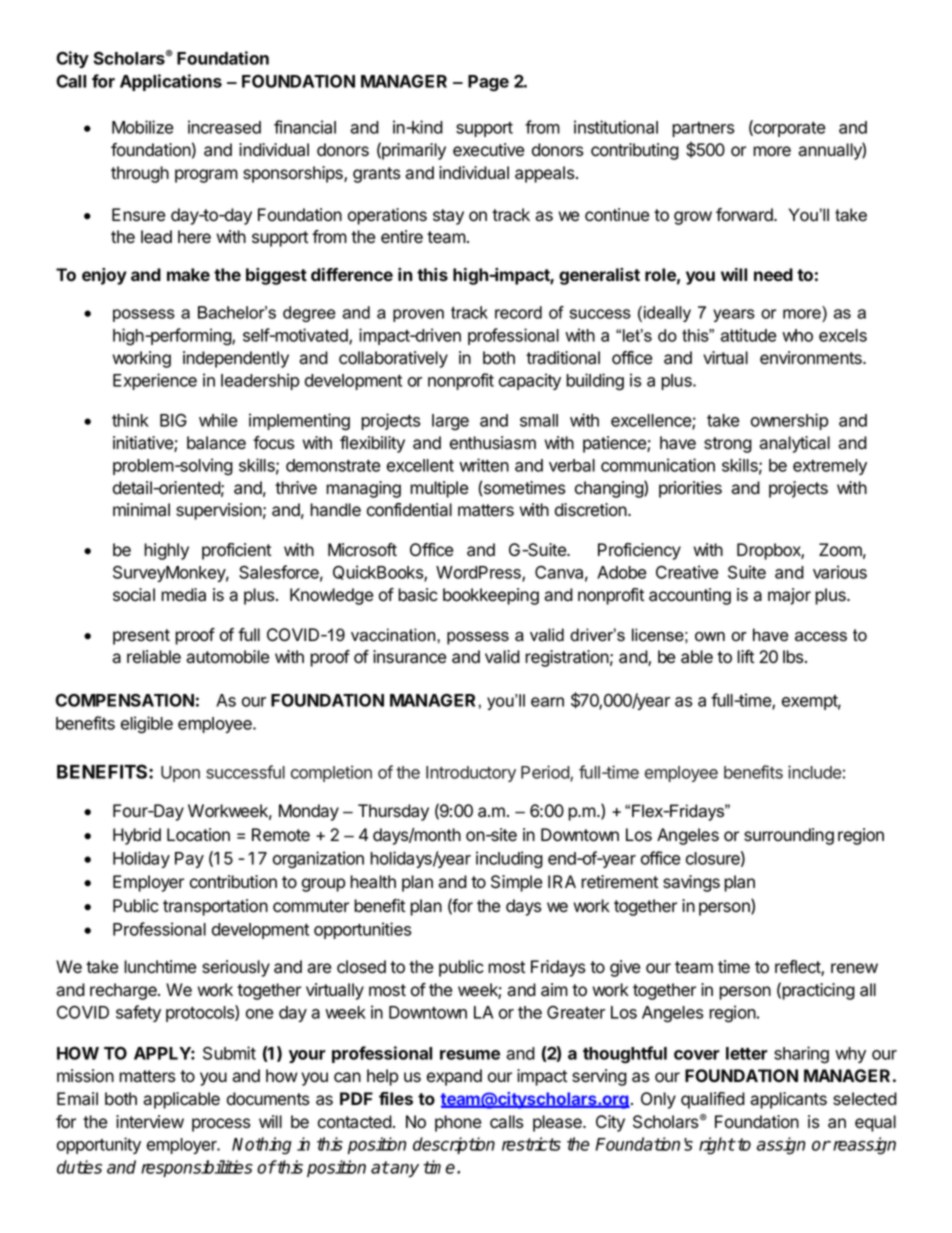 The height and width of the page is (1233, 952). I want to click on Page, so click(488, 83).
